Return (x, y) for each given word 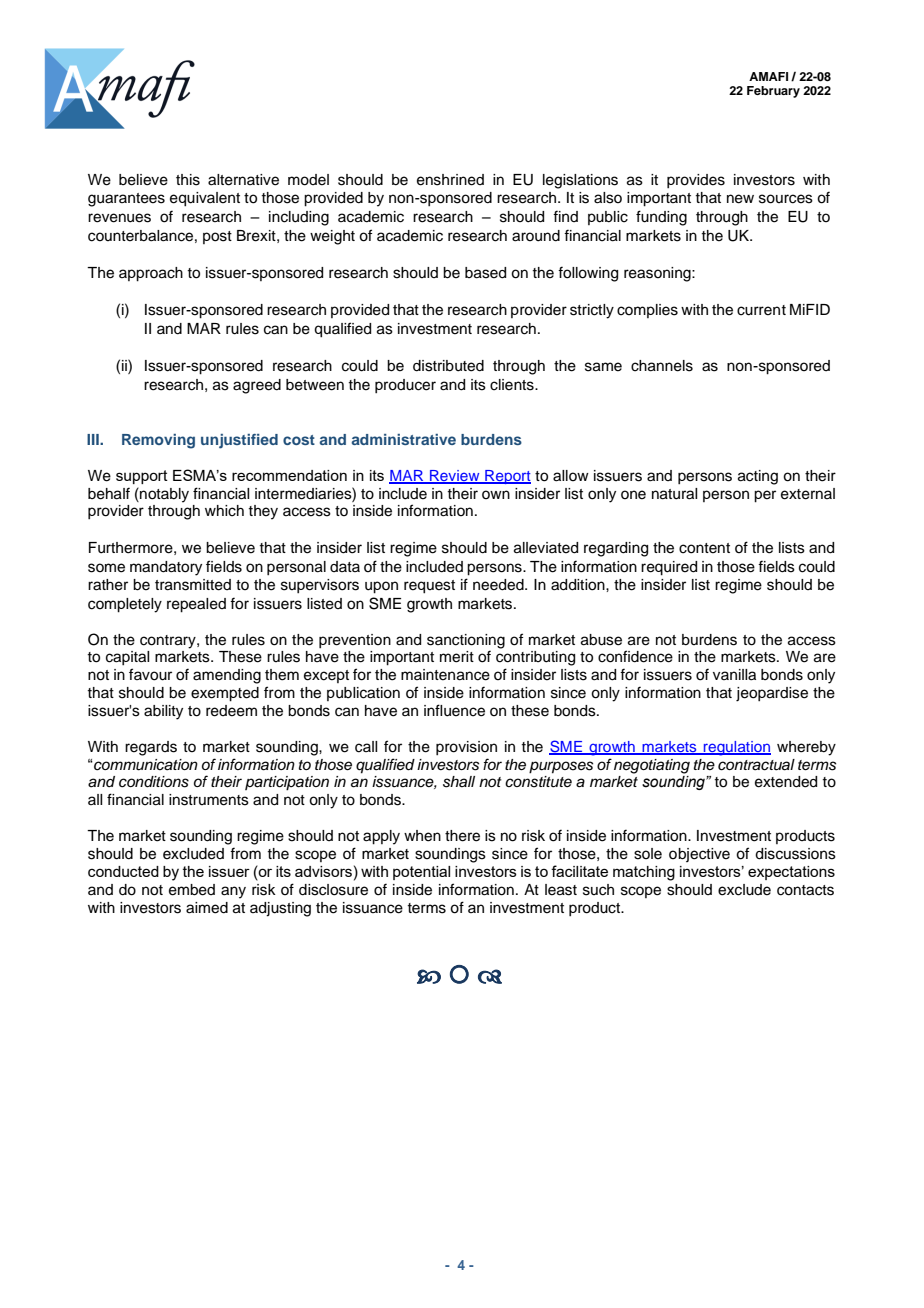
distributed (448, 366)
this (188, 180)
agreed (257, 386)
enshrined (450, 180)
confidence (635, 656)
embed (192, 890)
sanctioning (466, 641)
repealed (196, 605)
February (773, 92)
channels (662, 366)
